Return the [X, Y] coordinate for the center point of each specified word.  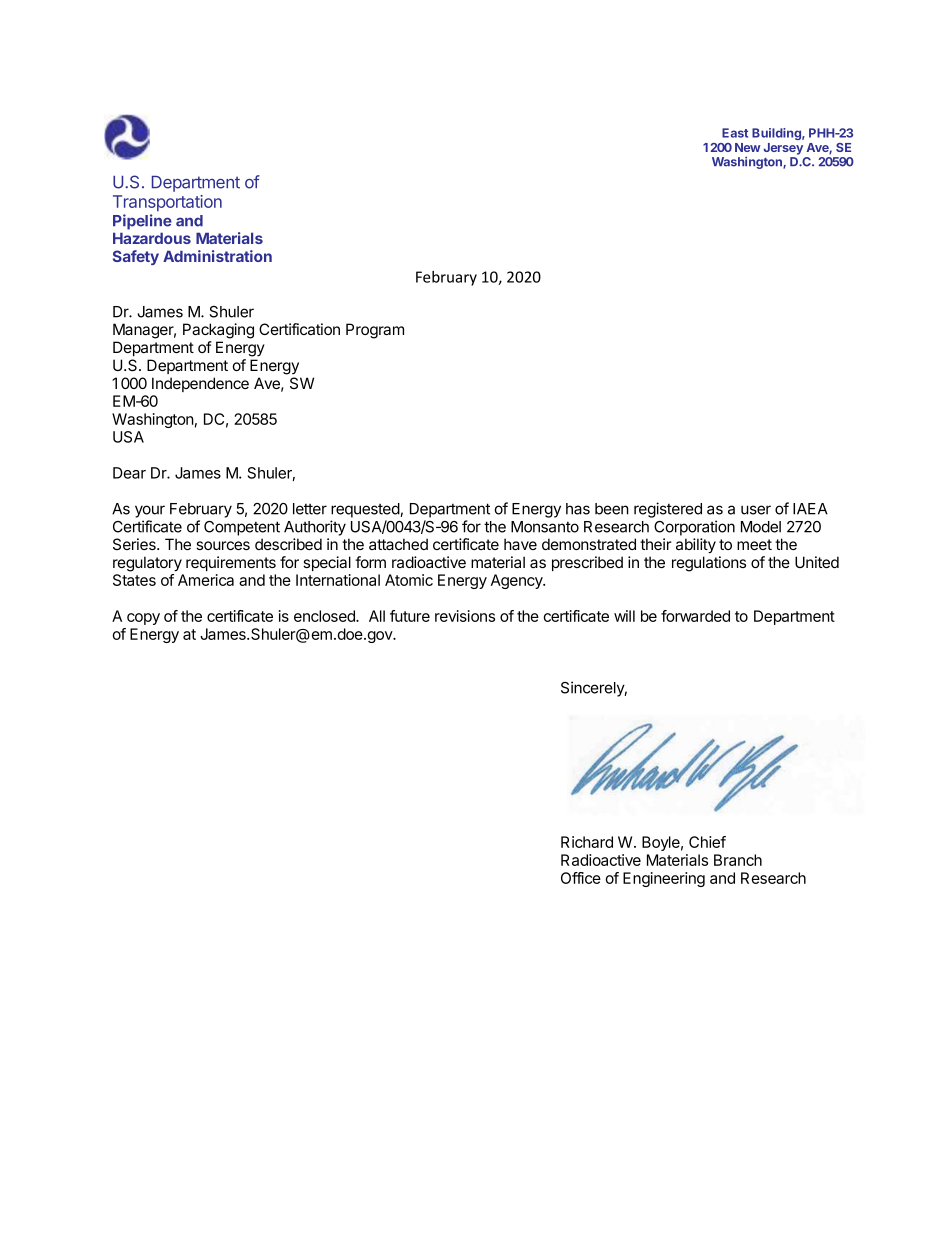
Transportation [167, 203]
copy [143, 619]
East [735, 133]
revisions [465, 616]
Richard [587, 842]
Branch [738, 860]
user [756, 510]
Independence [200, 384]
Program [375, 331]
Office [581, 878]
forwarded [695, 616]
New [747, 147]
